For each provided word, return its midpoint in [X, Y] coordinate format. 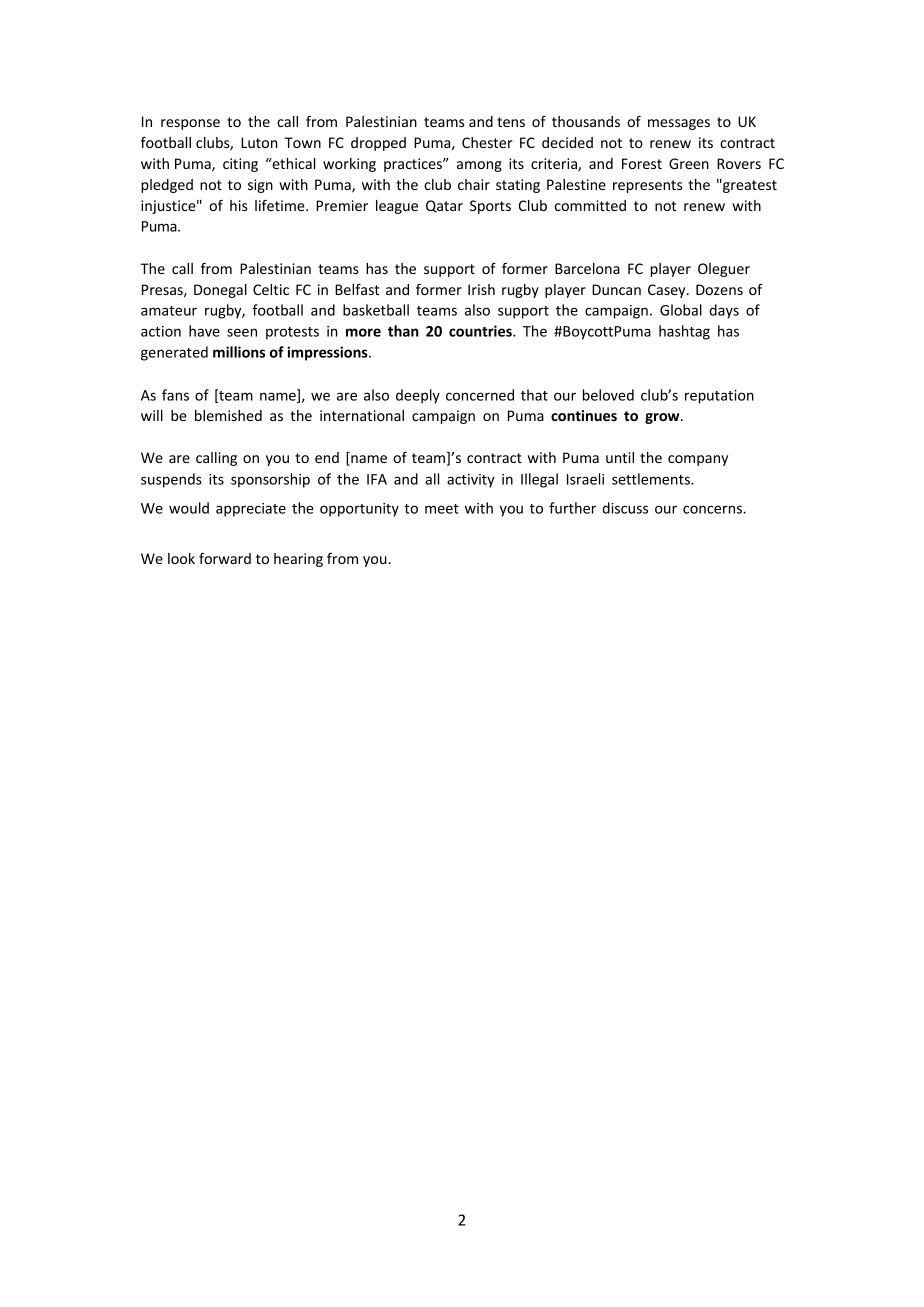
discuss [625, 508]
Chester [487, 142]
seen [242, 332]
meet [442, 509]
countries [481, 331]
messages [679, 124]
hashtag [684, 332]
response [190, 124]
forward [225, 558]
